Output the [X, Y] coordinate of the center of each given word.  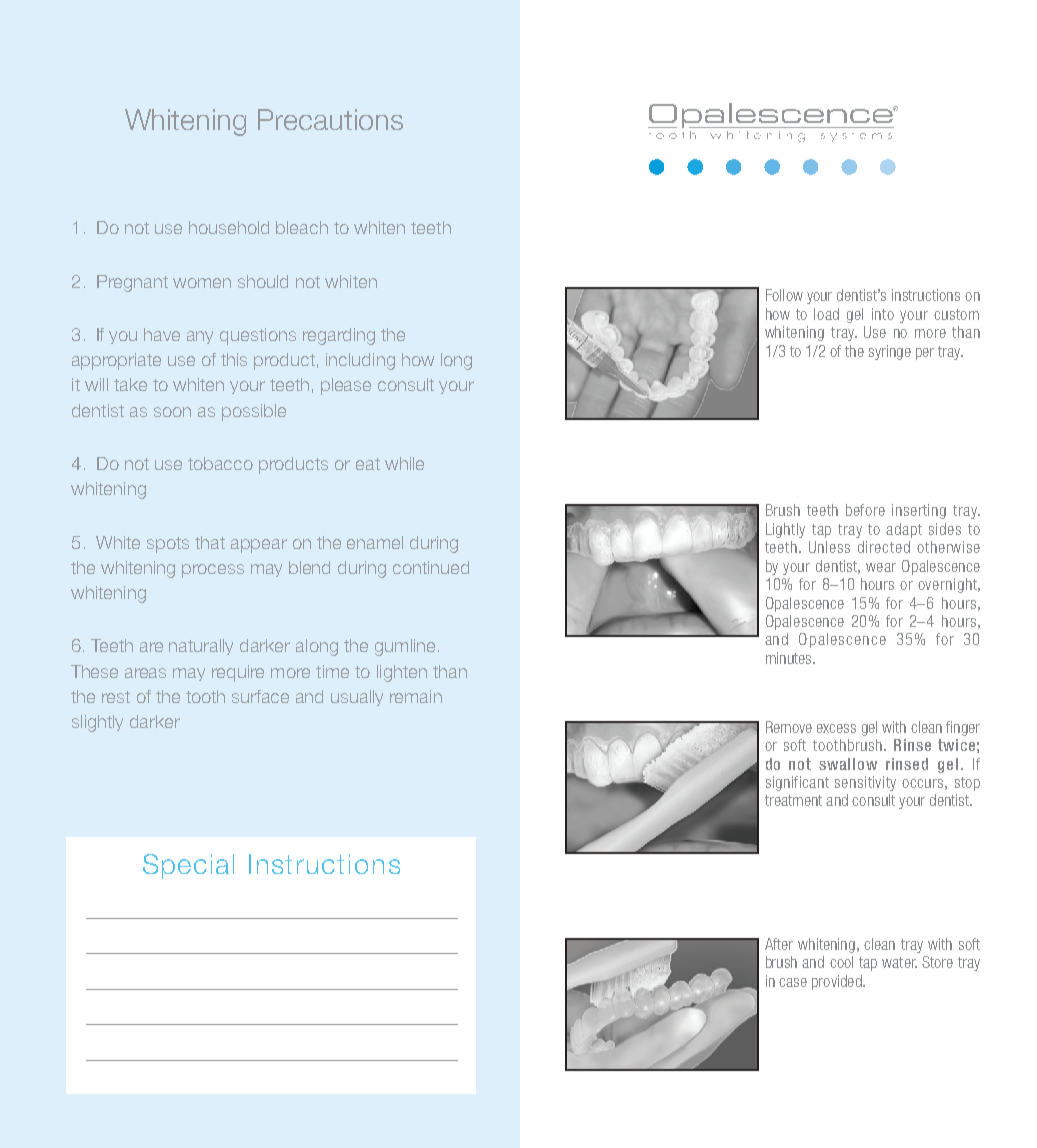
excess [836, 728]
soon [172, 412]
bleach [302, 227]
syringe [890, 352]
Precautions [330, 119]
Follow [784, 295]
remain [416, 696]
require [238, 673]
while [404, 463]
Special [188, 866]
